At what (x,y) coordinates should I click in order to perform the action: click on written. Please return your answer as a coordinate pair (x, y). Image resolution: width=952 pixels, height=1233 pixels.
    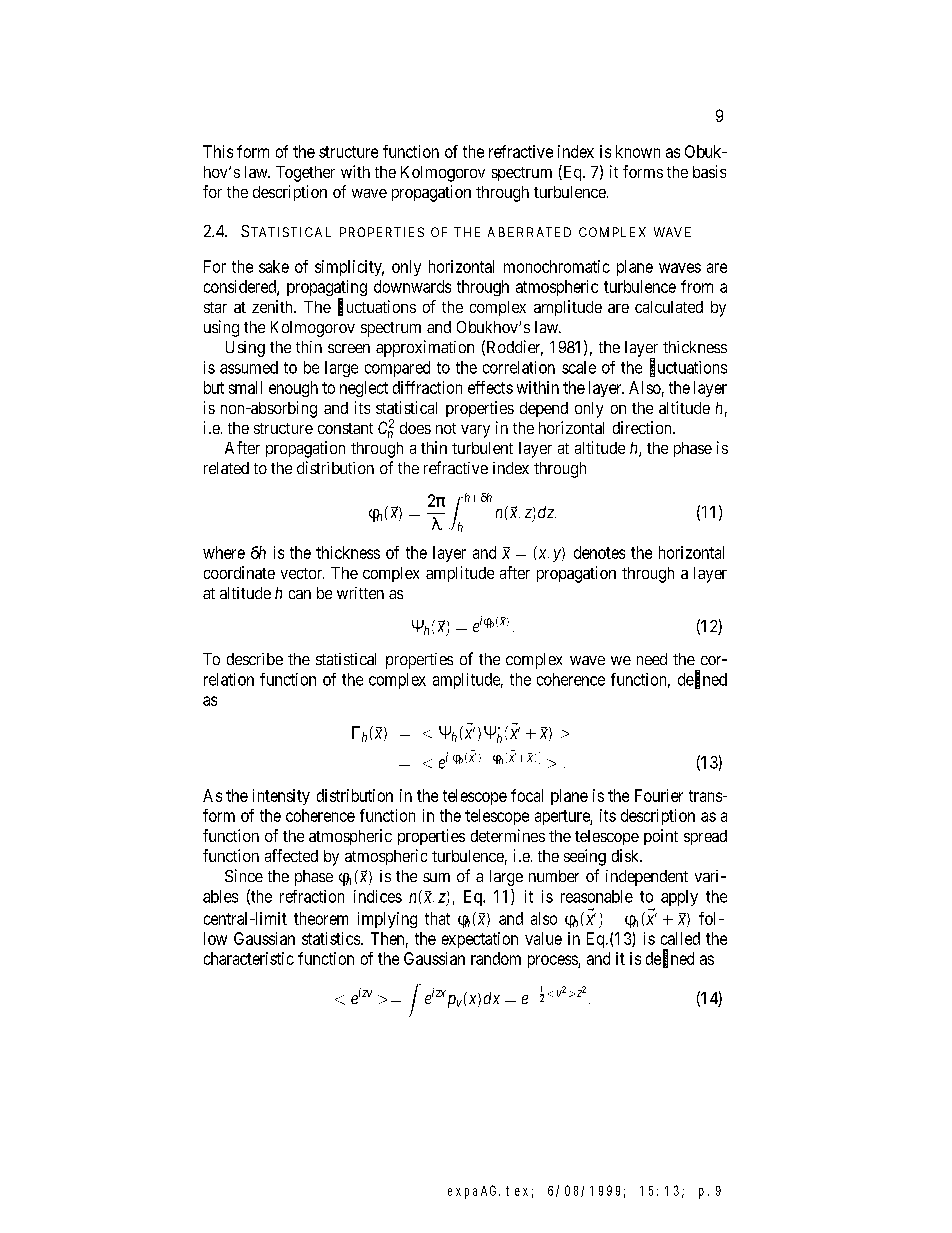
    Looking at the image, I should click on (360, 593).
